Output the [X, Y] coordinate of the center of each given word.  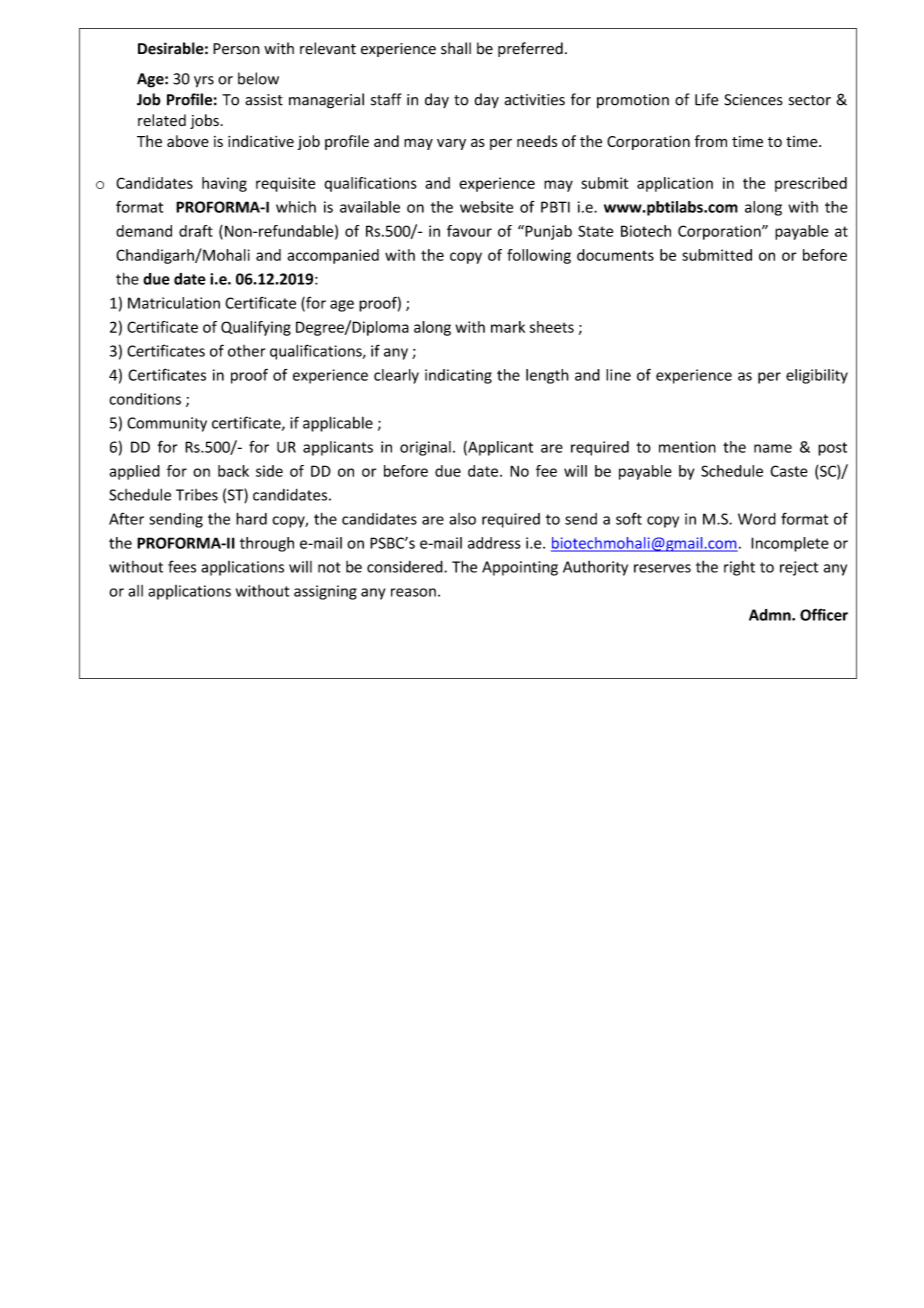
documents [615, 255]
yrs [204, 82]
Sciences [753, 100]
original [425, 448]
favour [469, 231]
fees [182, 566]
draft [196, 231]
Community [167, 424]
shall [456, 48]
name [773, 448]
